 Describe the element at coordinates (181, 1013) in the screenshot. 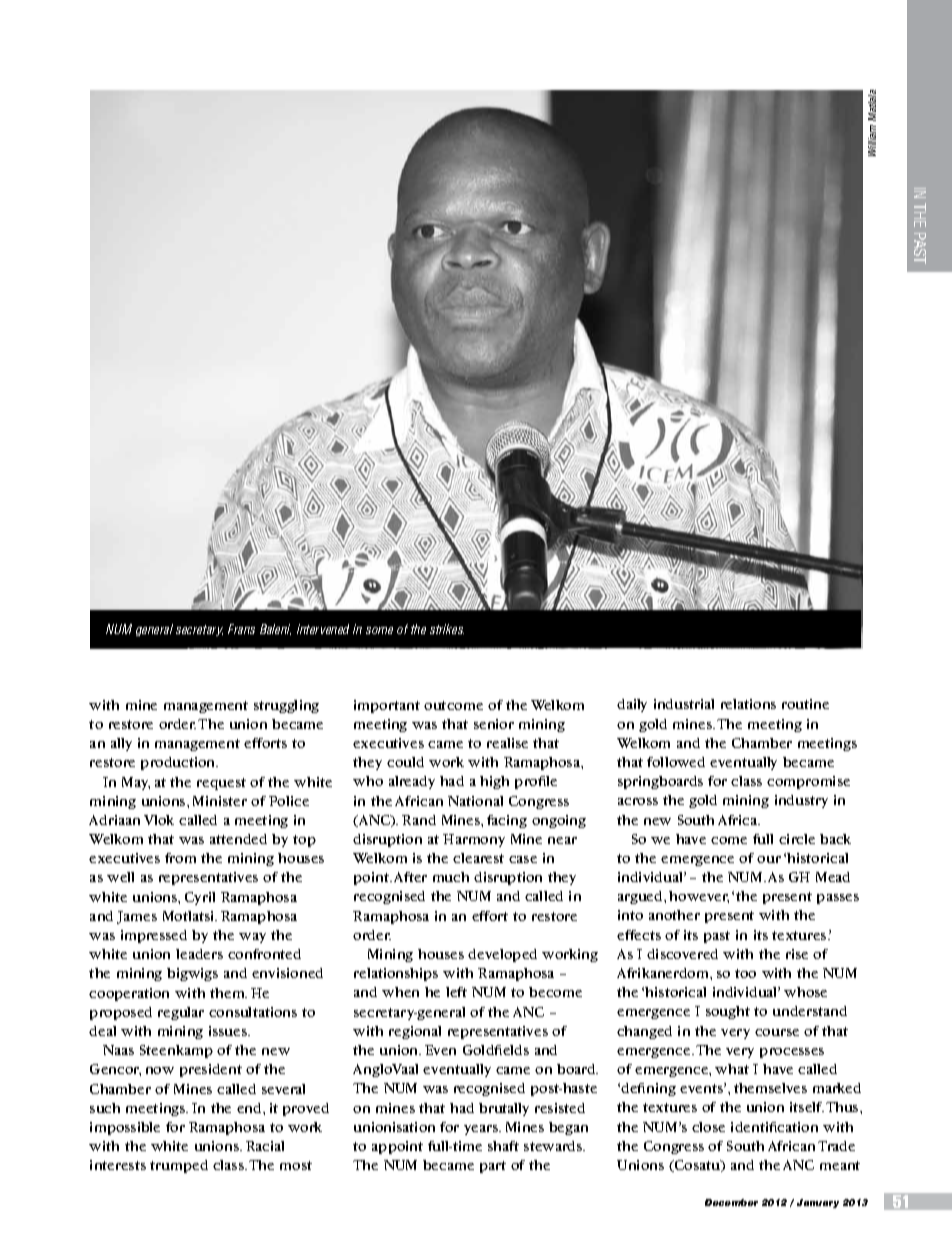

I see `regular` at that location.
